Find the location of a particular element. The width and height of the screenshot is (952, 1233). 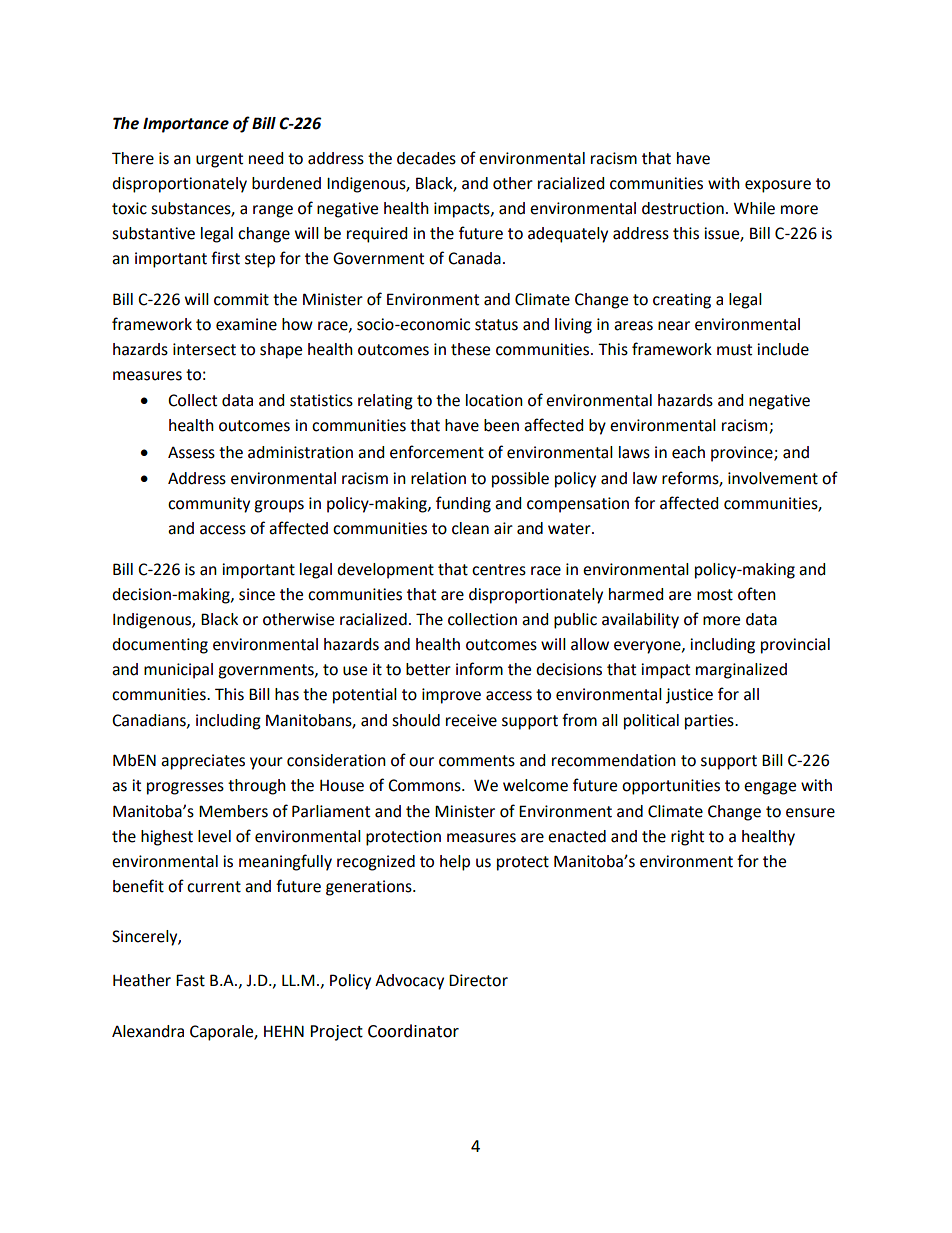

Commons is located at coordinates (425, 785).
